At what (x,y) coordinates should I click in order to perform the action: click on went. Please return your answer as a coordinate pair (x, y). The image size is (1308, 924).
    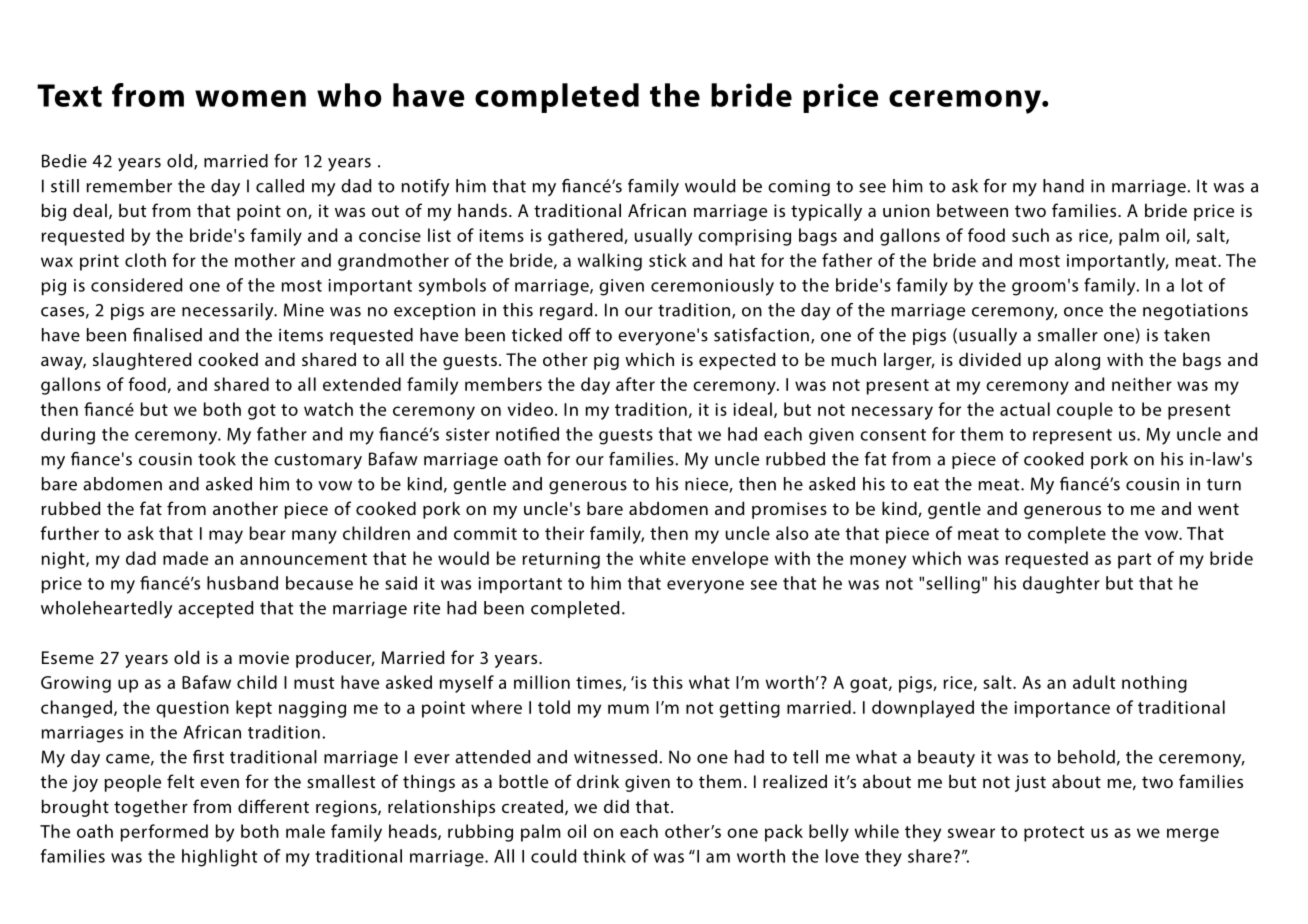
    Looking at the image, I should click on (1218, 509).
